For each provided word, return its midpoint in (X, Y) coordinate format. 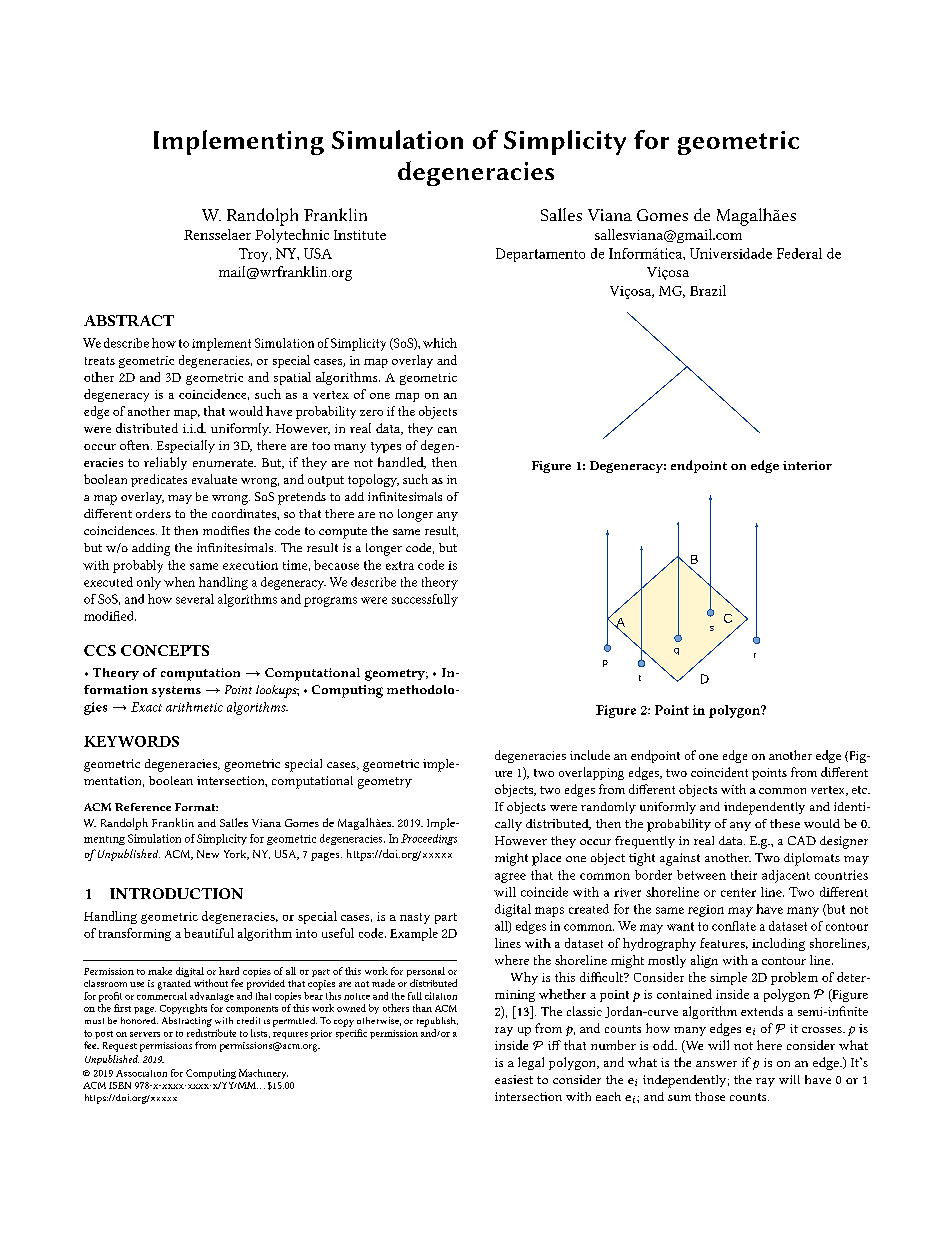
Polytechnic (292, 236)
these (785, 823)
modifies (226, 530)
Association (141, 1073)
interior (807, 465)
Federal (799, 253)
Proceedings (429, 839)
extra (400, 565)
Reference (143, 807)
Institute (360, 235)
